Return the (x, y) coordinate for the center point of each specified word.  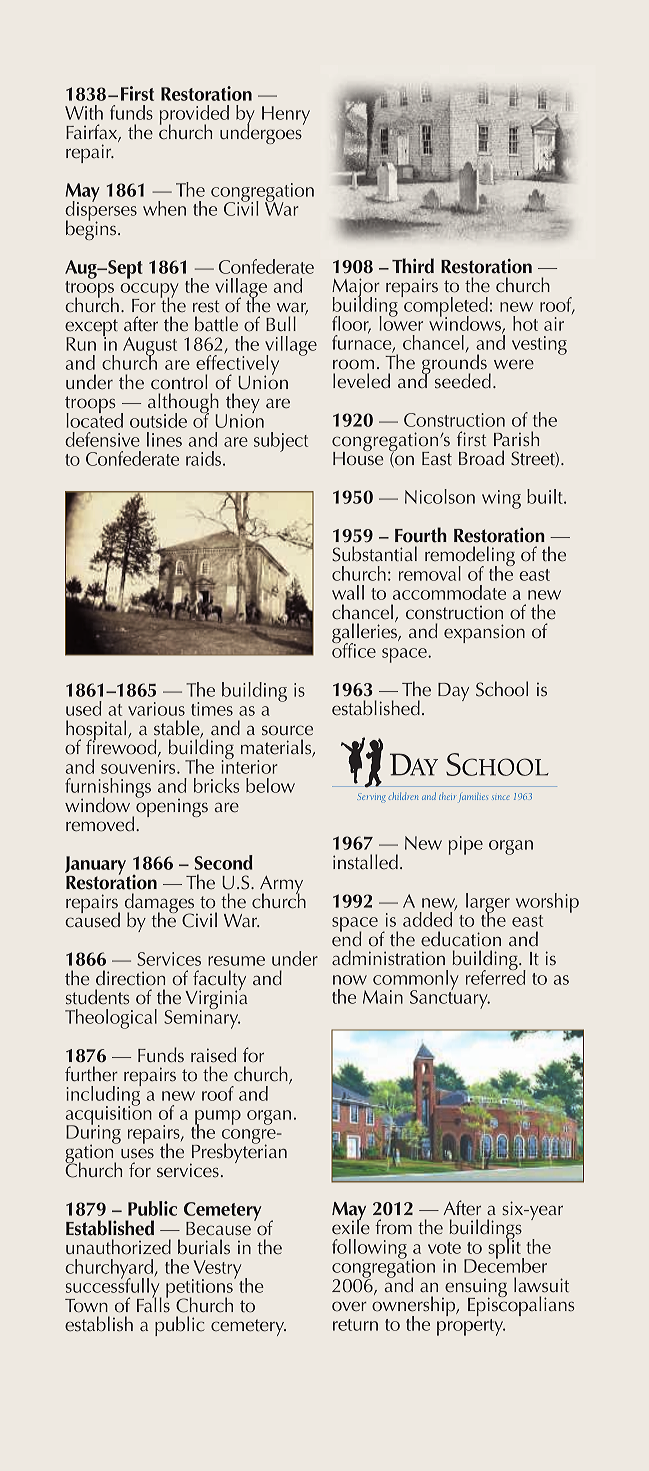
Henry (286, 115)
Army (281, 886)
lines (164, 439)
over (349, 1306)
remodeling (470, 557)
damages (161, 904)
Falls (153, 1304)
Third (413, 266)
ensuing (475, 1289)
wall (348, 592)
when (164, 208)
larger (488, 904)
